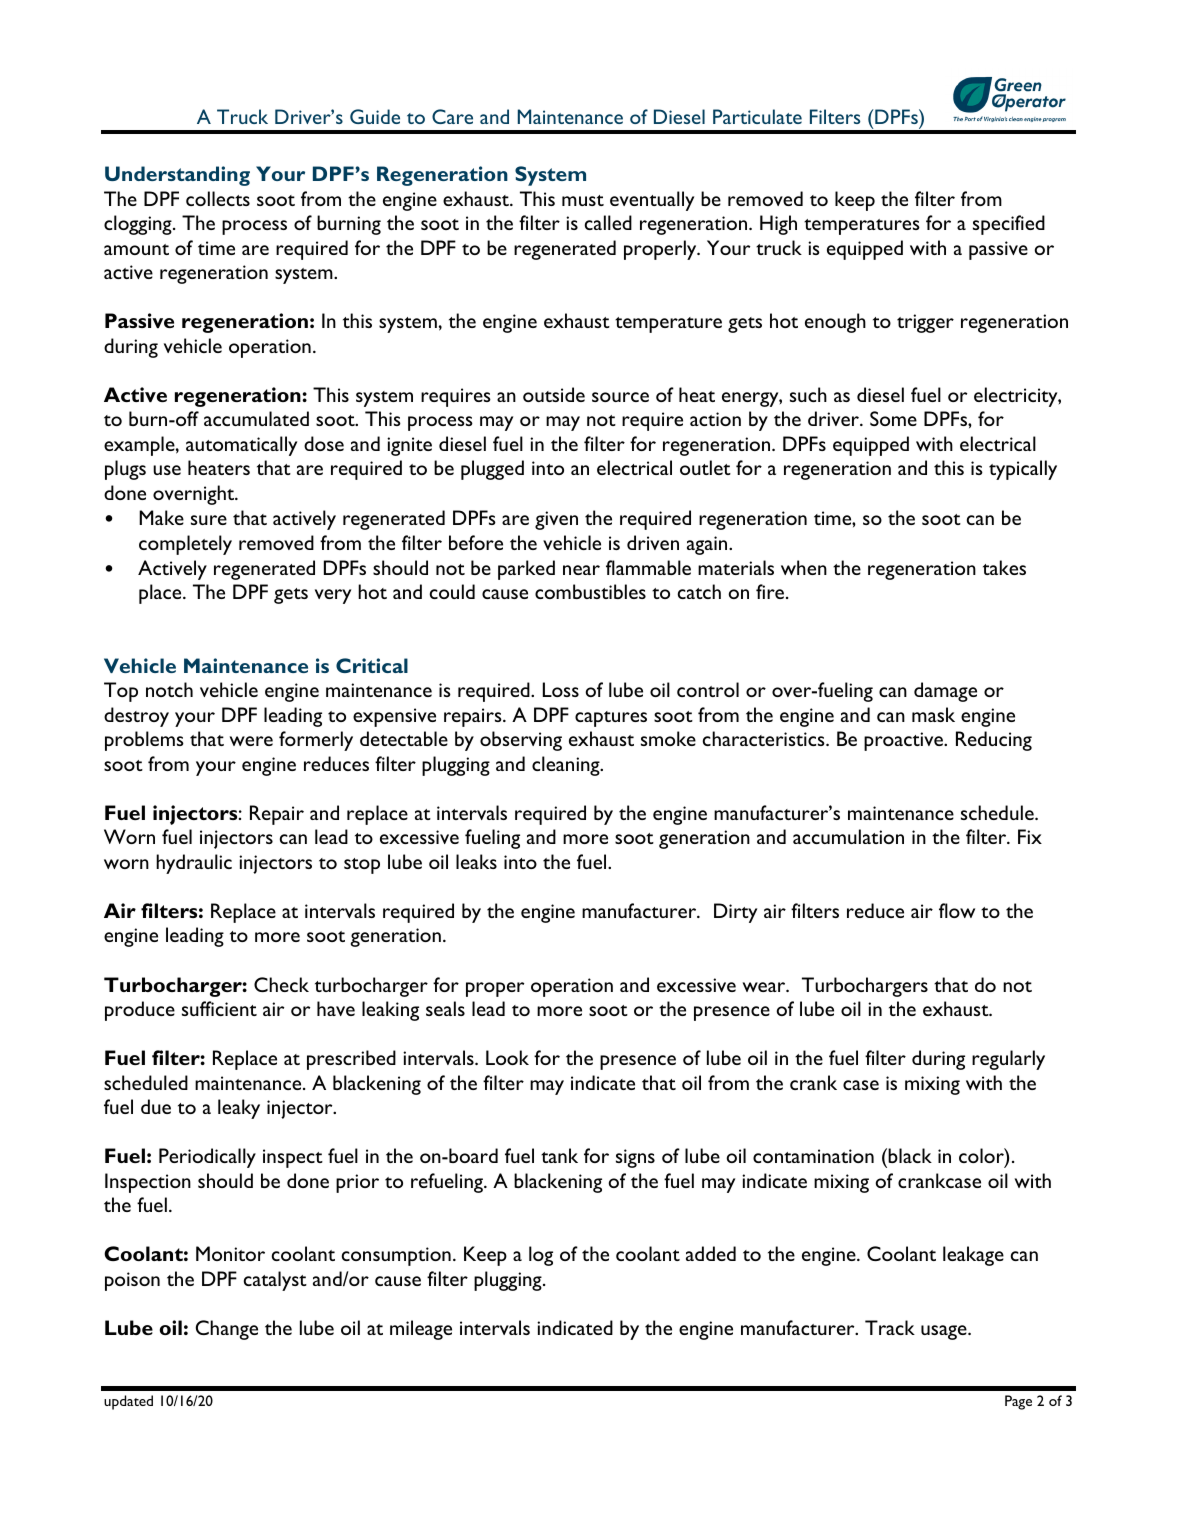 The width and height of the screenshot is (1177, 1523). I want to click on leaks, so click(476, 861).
